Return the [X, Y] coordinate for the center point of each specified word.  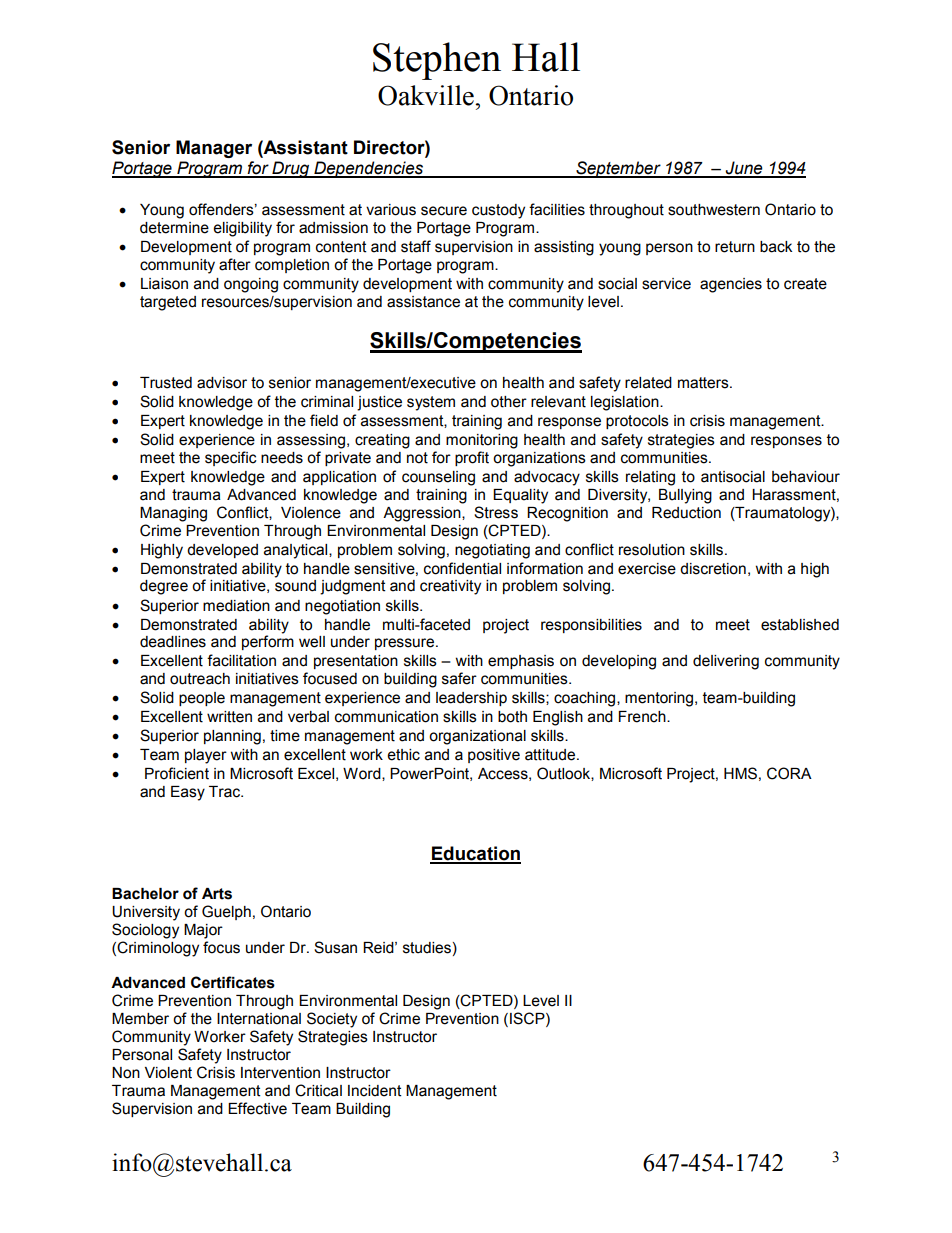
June [744, 169]
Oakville [427, 95]
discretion [713, 569]
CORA [789, 773]
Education [475, 854]
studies [427, 948]
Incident [375, 1091]
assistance [423, 302]
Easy [188, 793]
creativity [450, 587]
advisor [222, 383]
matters [704, 383]
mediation [236, 606]
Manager [214, 149]
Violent [168, 1073]
